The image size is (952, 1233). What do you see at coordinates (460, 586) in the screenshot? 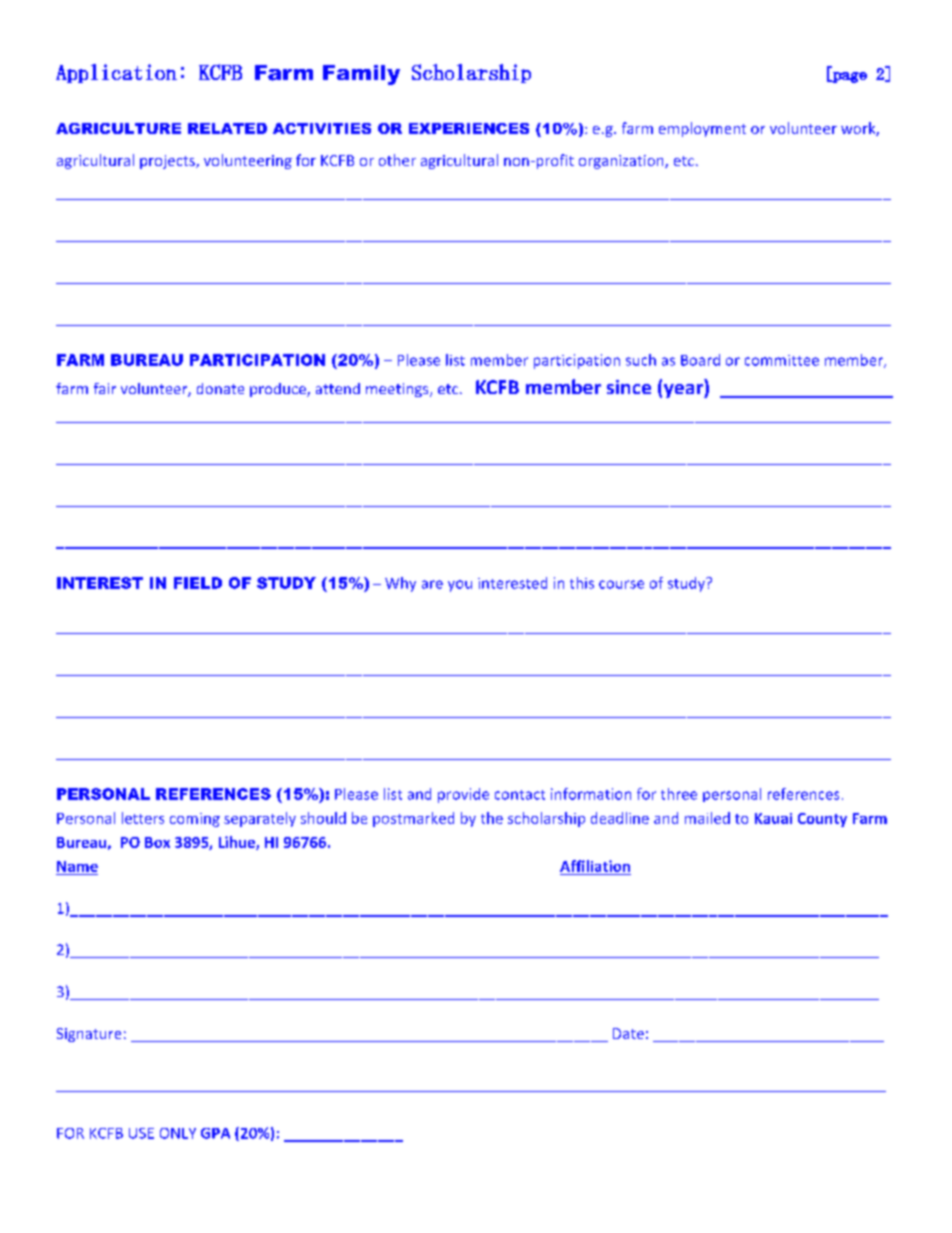
I see `you` at bounding box center [460, 586].
